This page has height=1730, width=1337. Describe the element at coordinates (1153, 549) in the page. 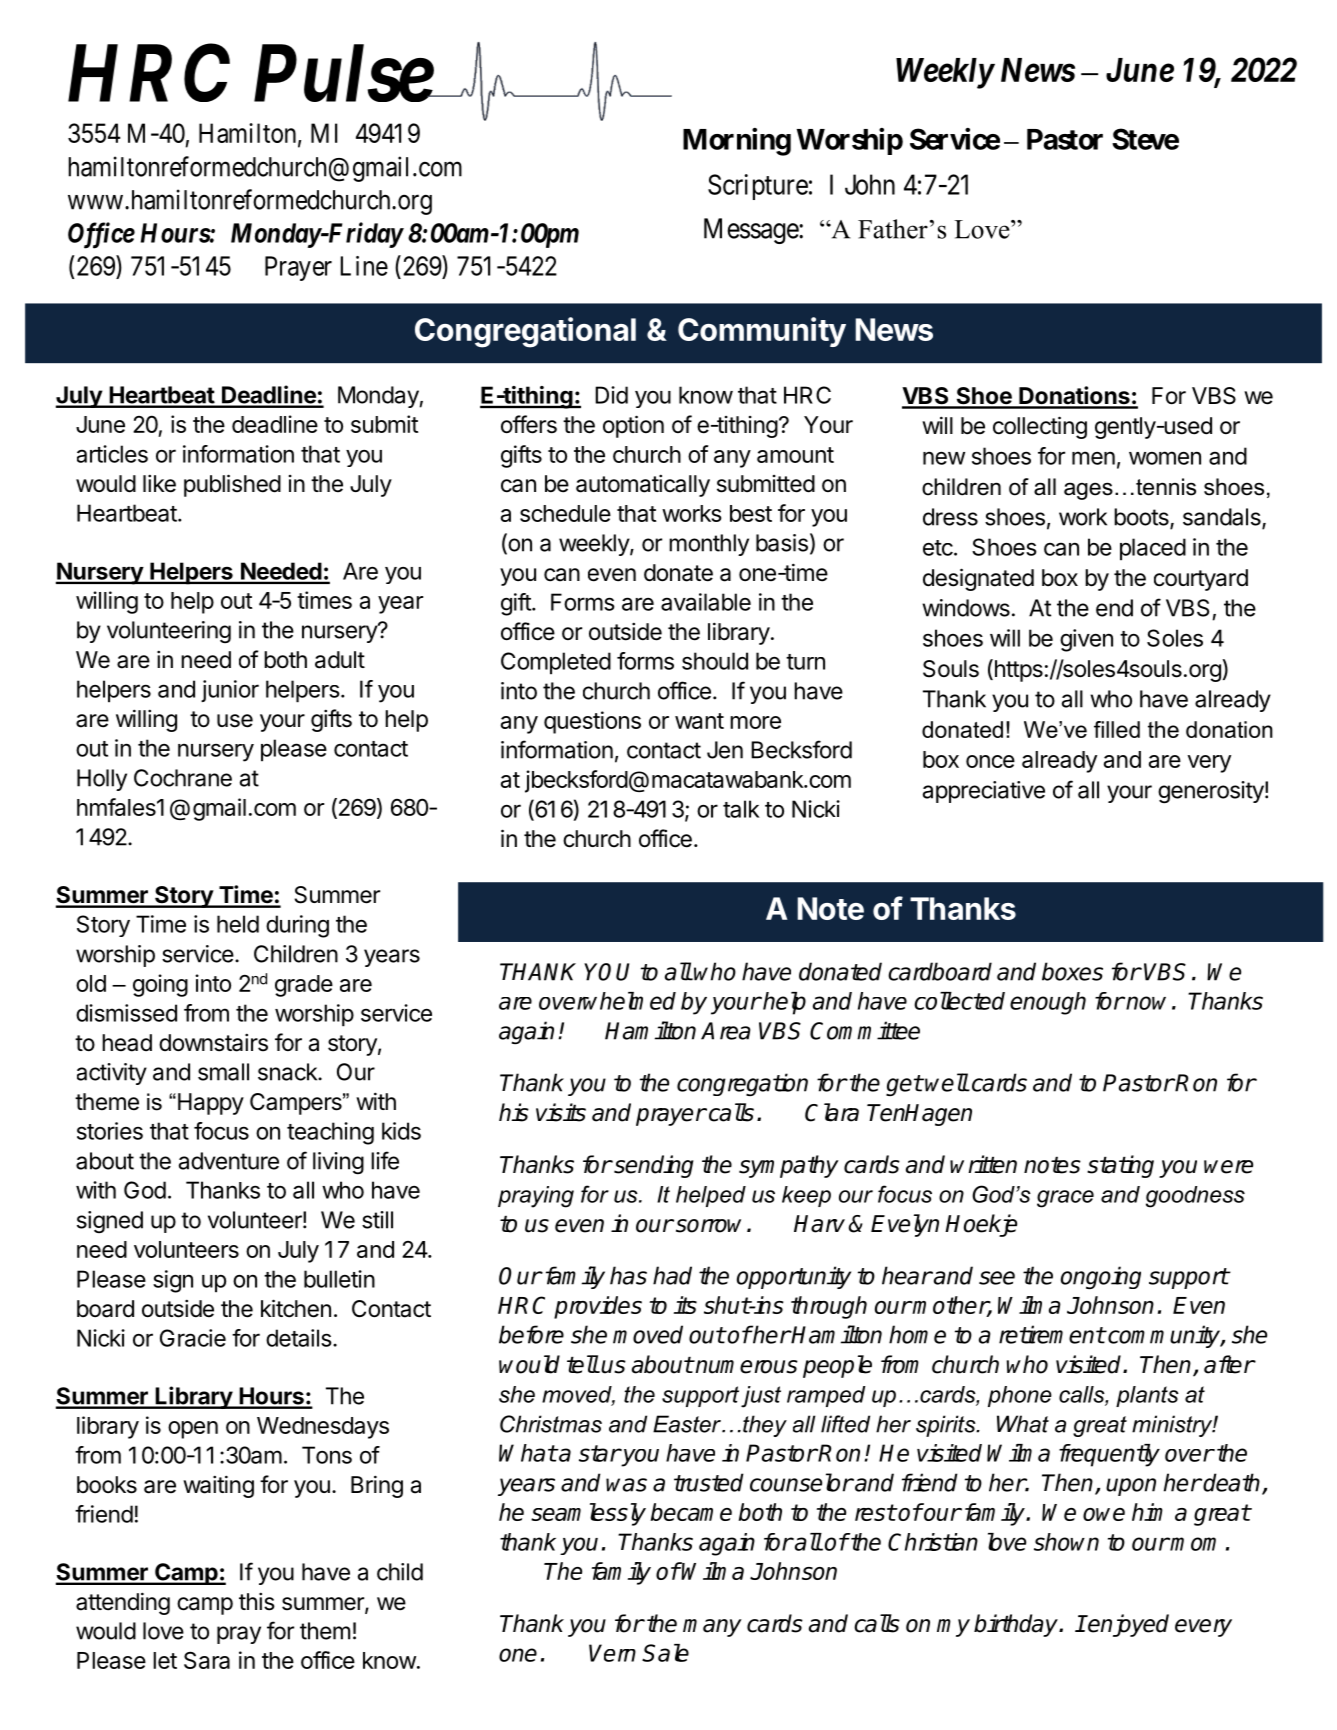

I see `placed` at that location.
